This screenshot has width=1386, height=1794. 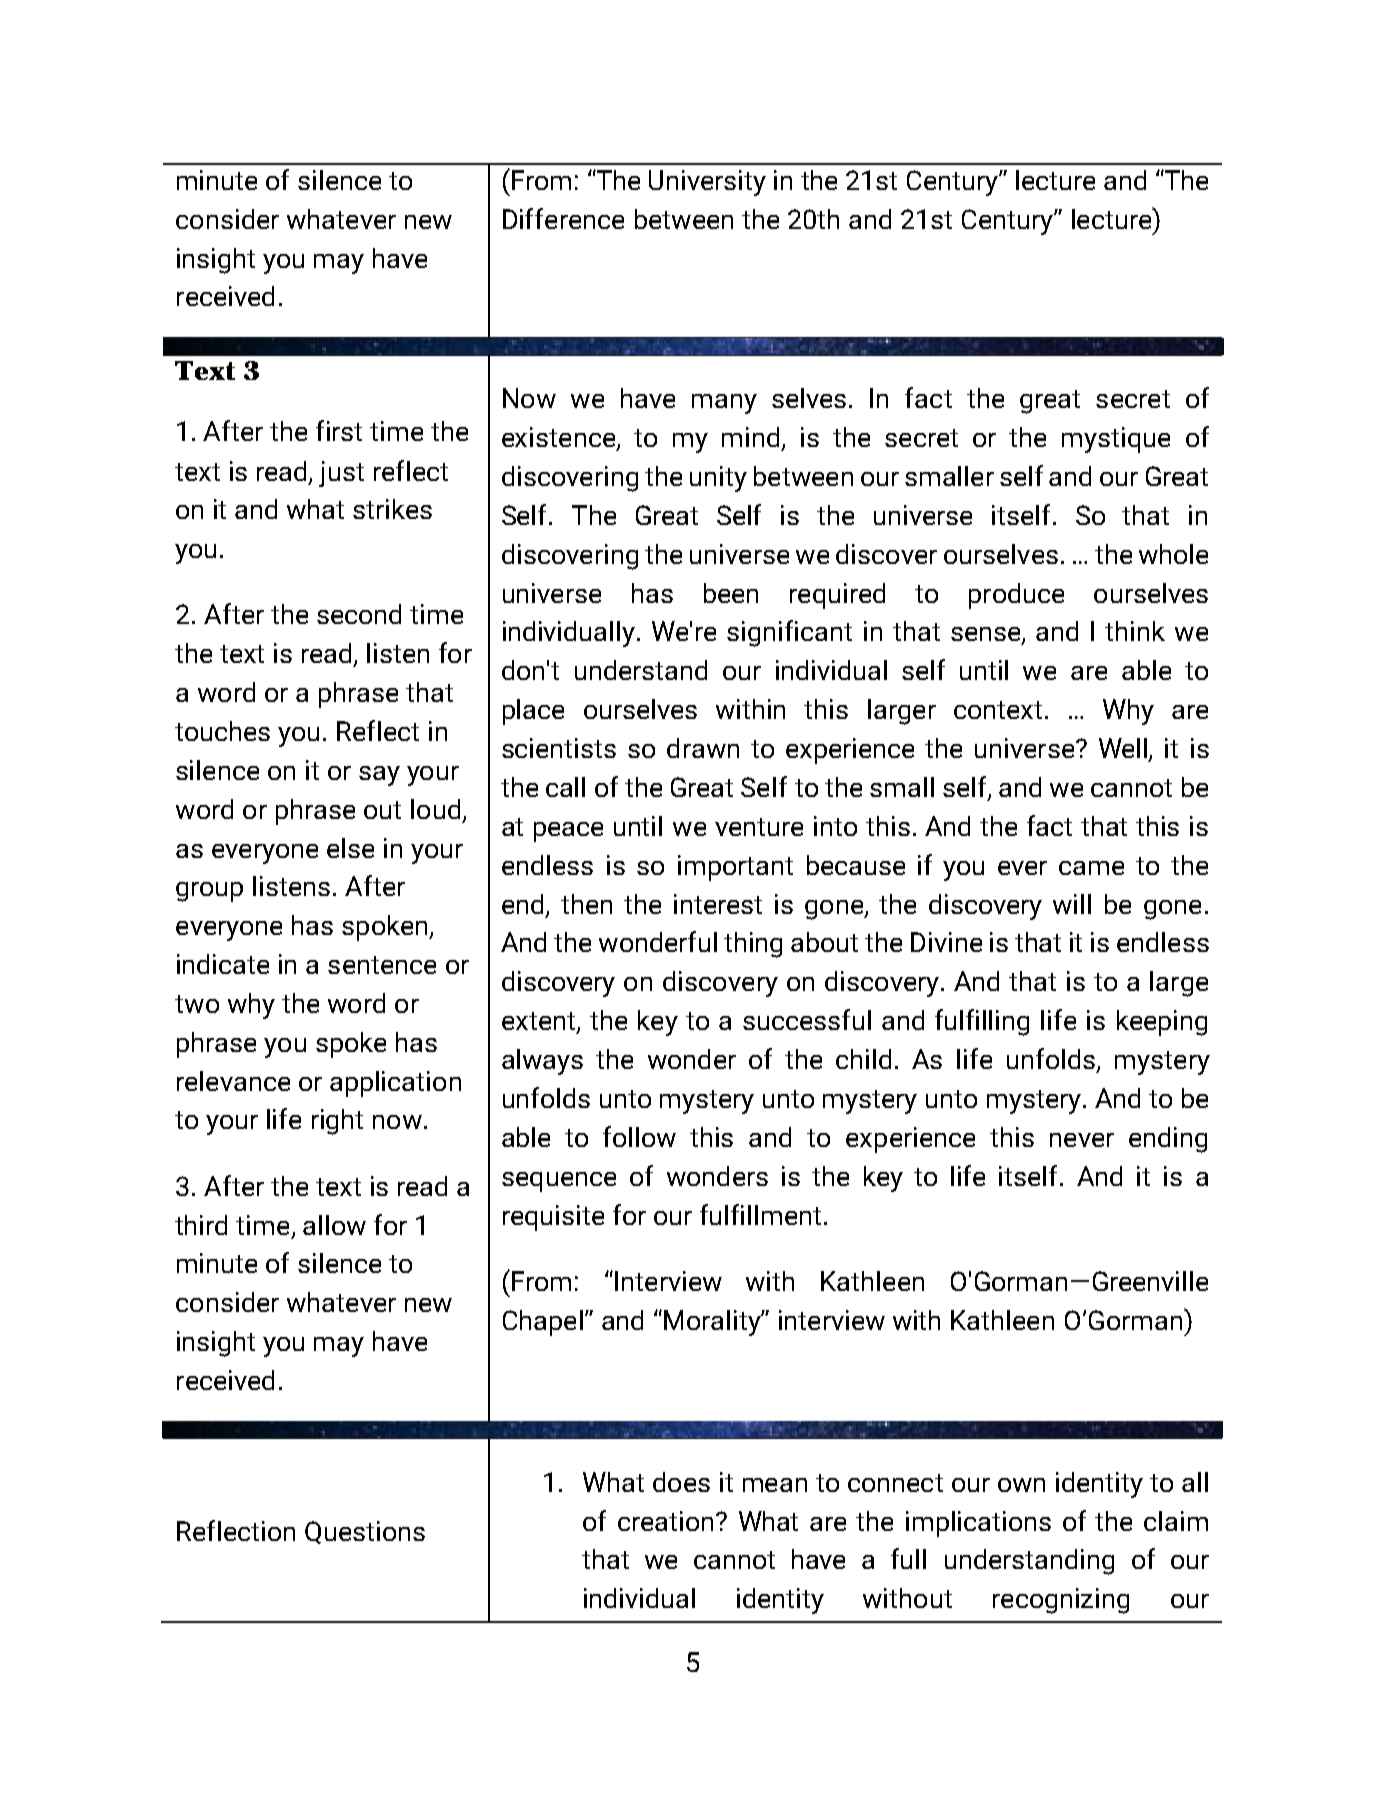 I want to click on been, so click(x=731, y=593).
